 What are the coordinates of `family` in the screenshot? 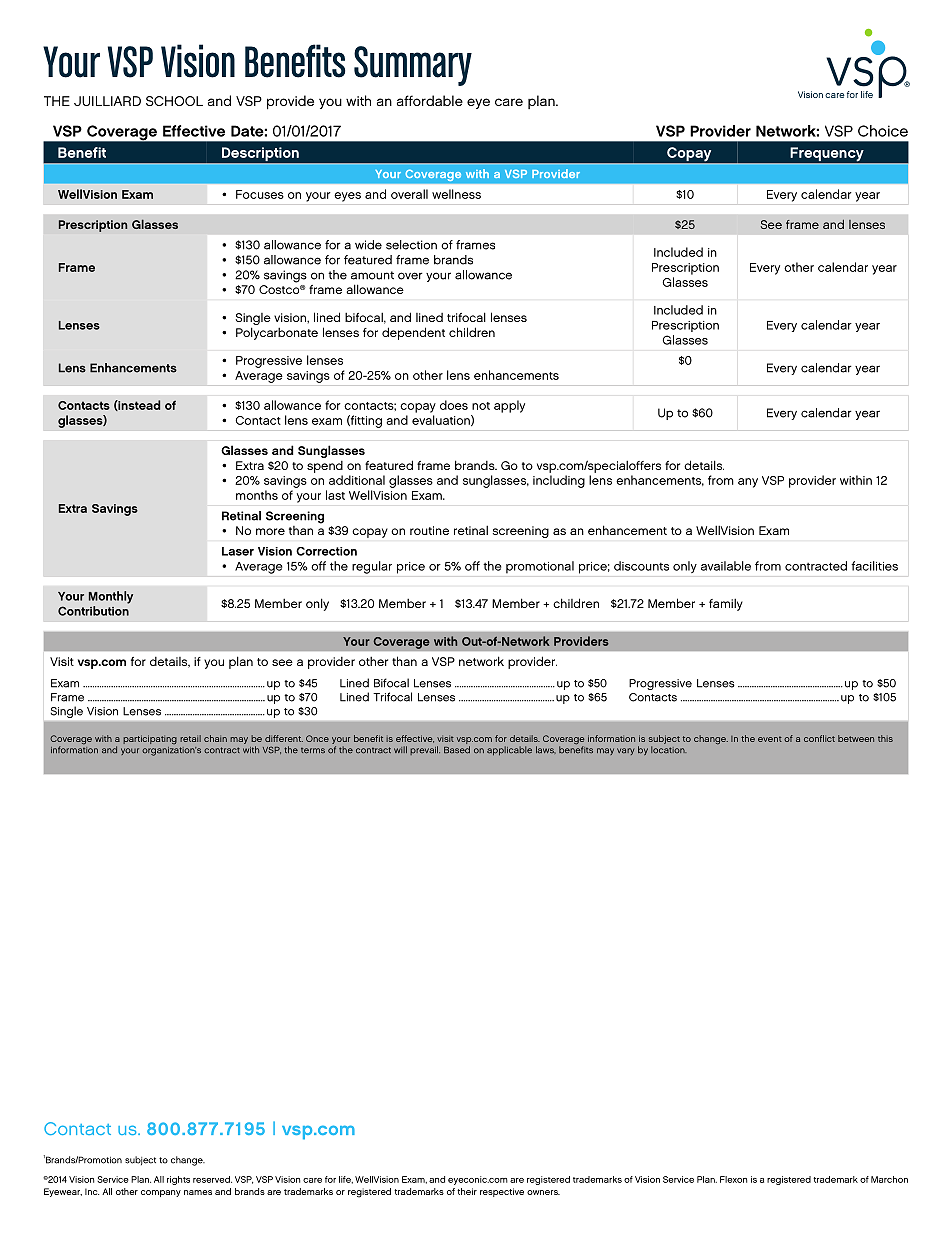 It's located at (726, 604).
